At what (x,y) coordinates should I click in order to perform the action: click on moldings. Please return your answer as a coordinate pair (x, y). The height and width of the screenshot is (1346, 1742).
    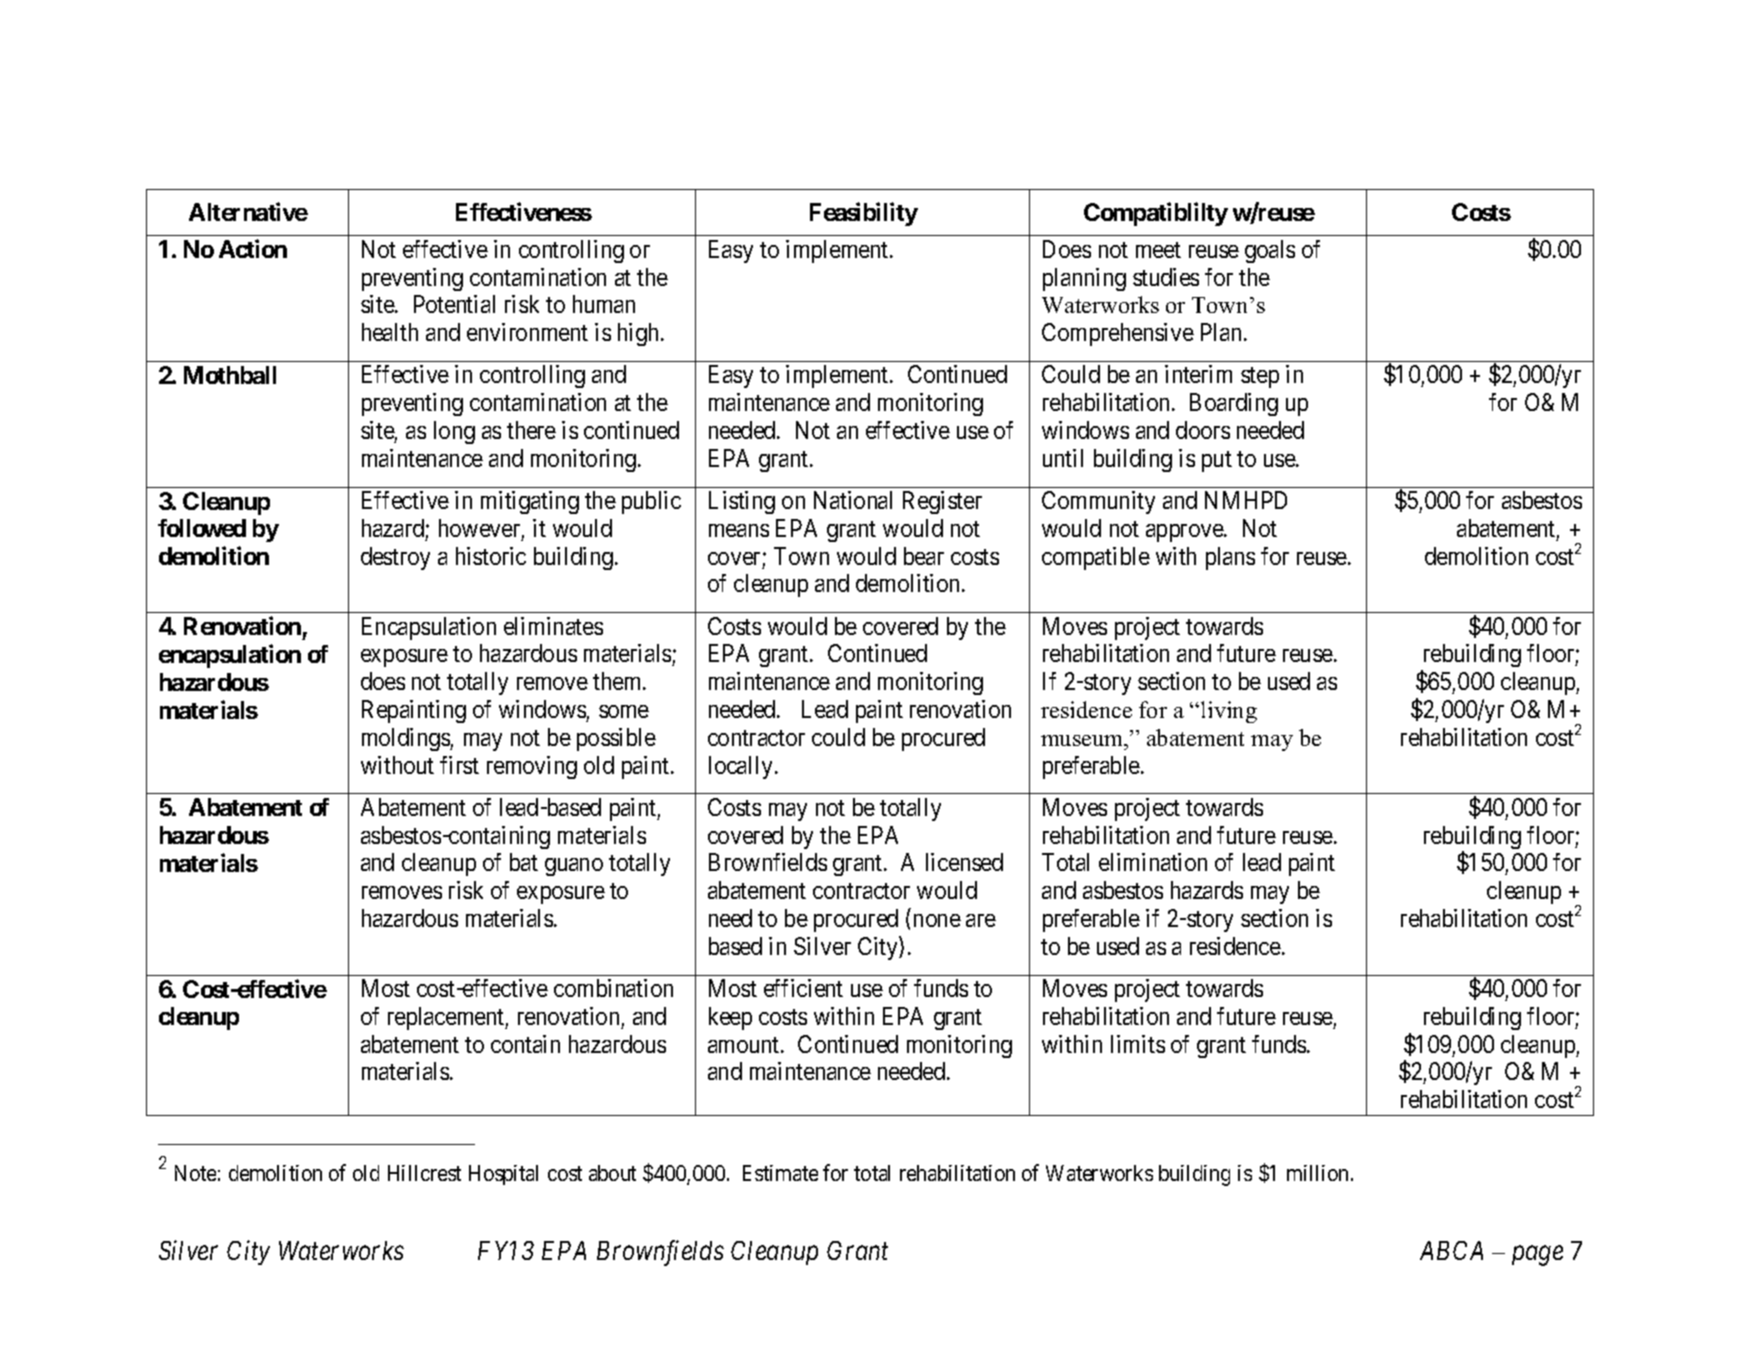
    Looking at the image, I should click on (406, 739).
